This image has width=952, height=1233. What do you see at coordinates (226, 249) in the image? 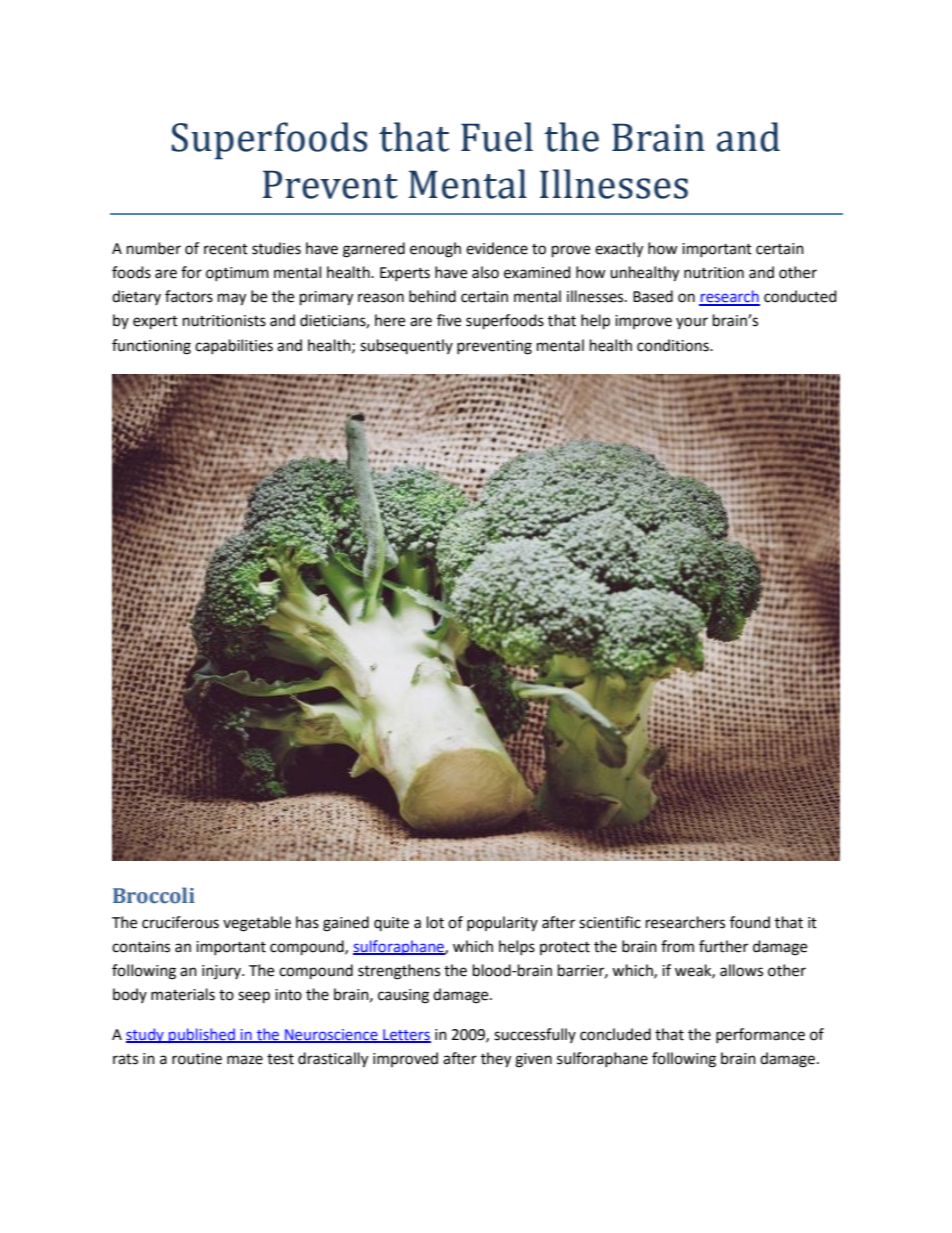
I see `recent` at bounding box center [226, 249].
